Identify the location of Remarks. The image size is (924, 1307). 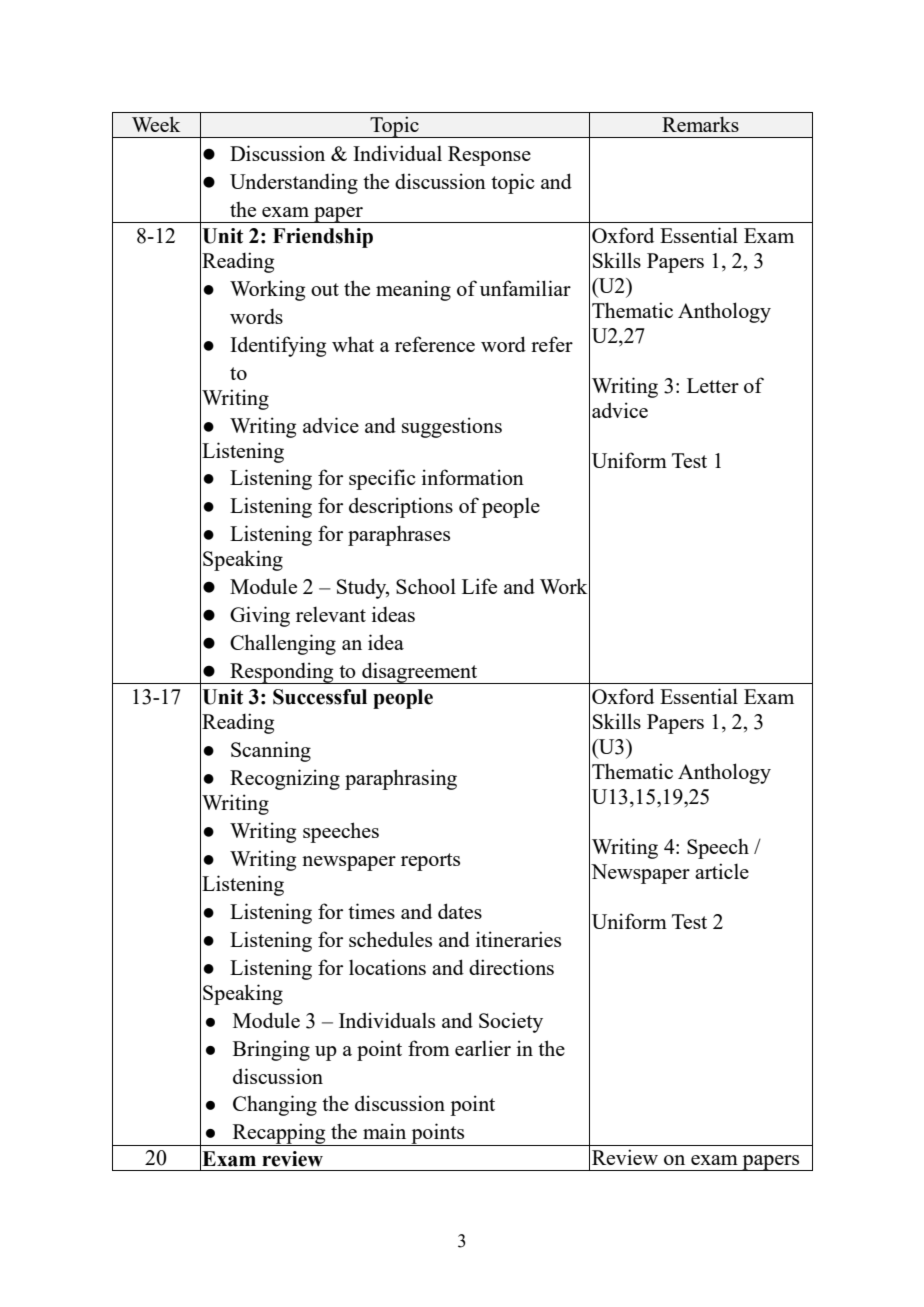
(700, 124).
